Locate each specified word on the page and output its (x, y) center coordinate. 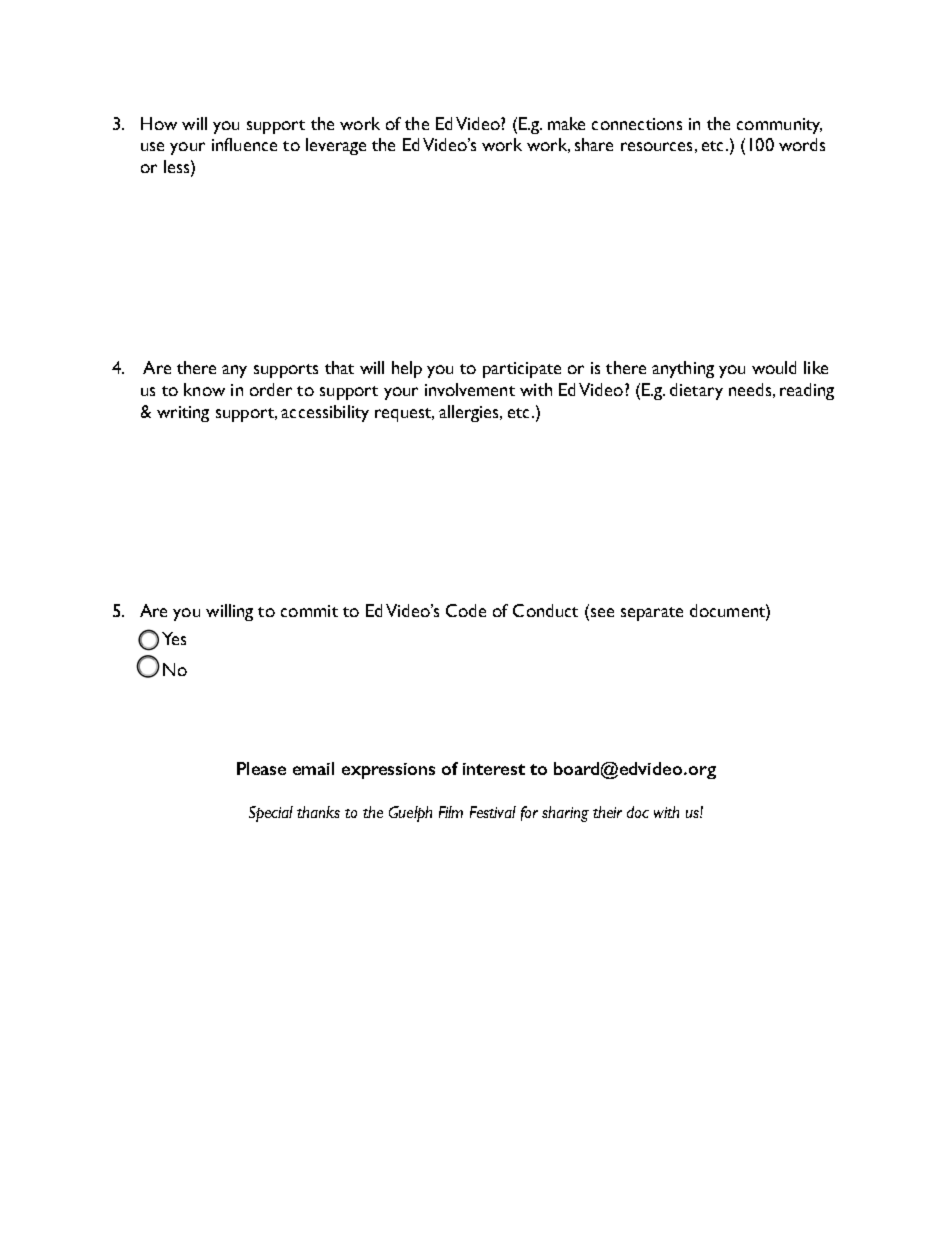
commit (309, 611)
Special (271, 814)
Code (466, 610)
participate (522, 370)
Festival (493, 812)
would (774, 367)
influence (244, 144)
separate (652, 614)
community (779, 126)
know (204, 389)
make (566, 123)
